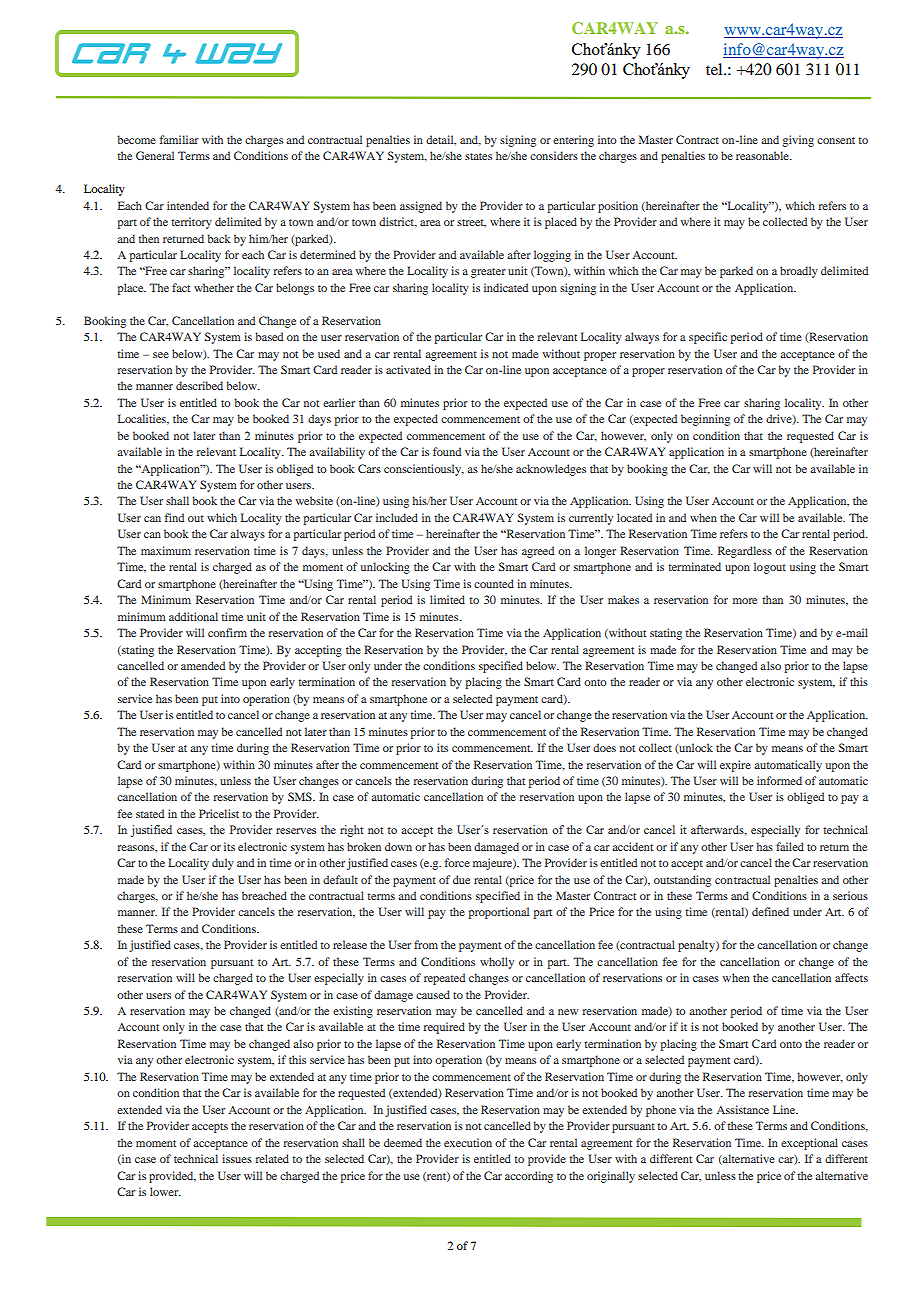  I want to click on failed, so click(790, 846).
